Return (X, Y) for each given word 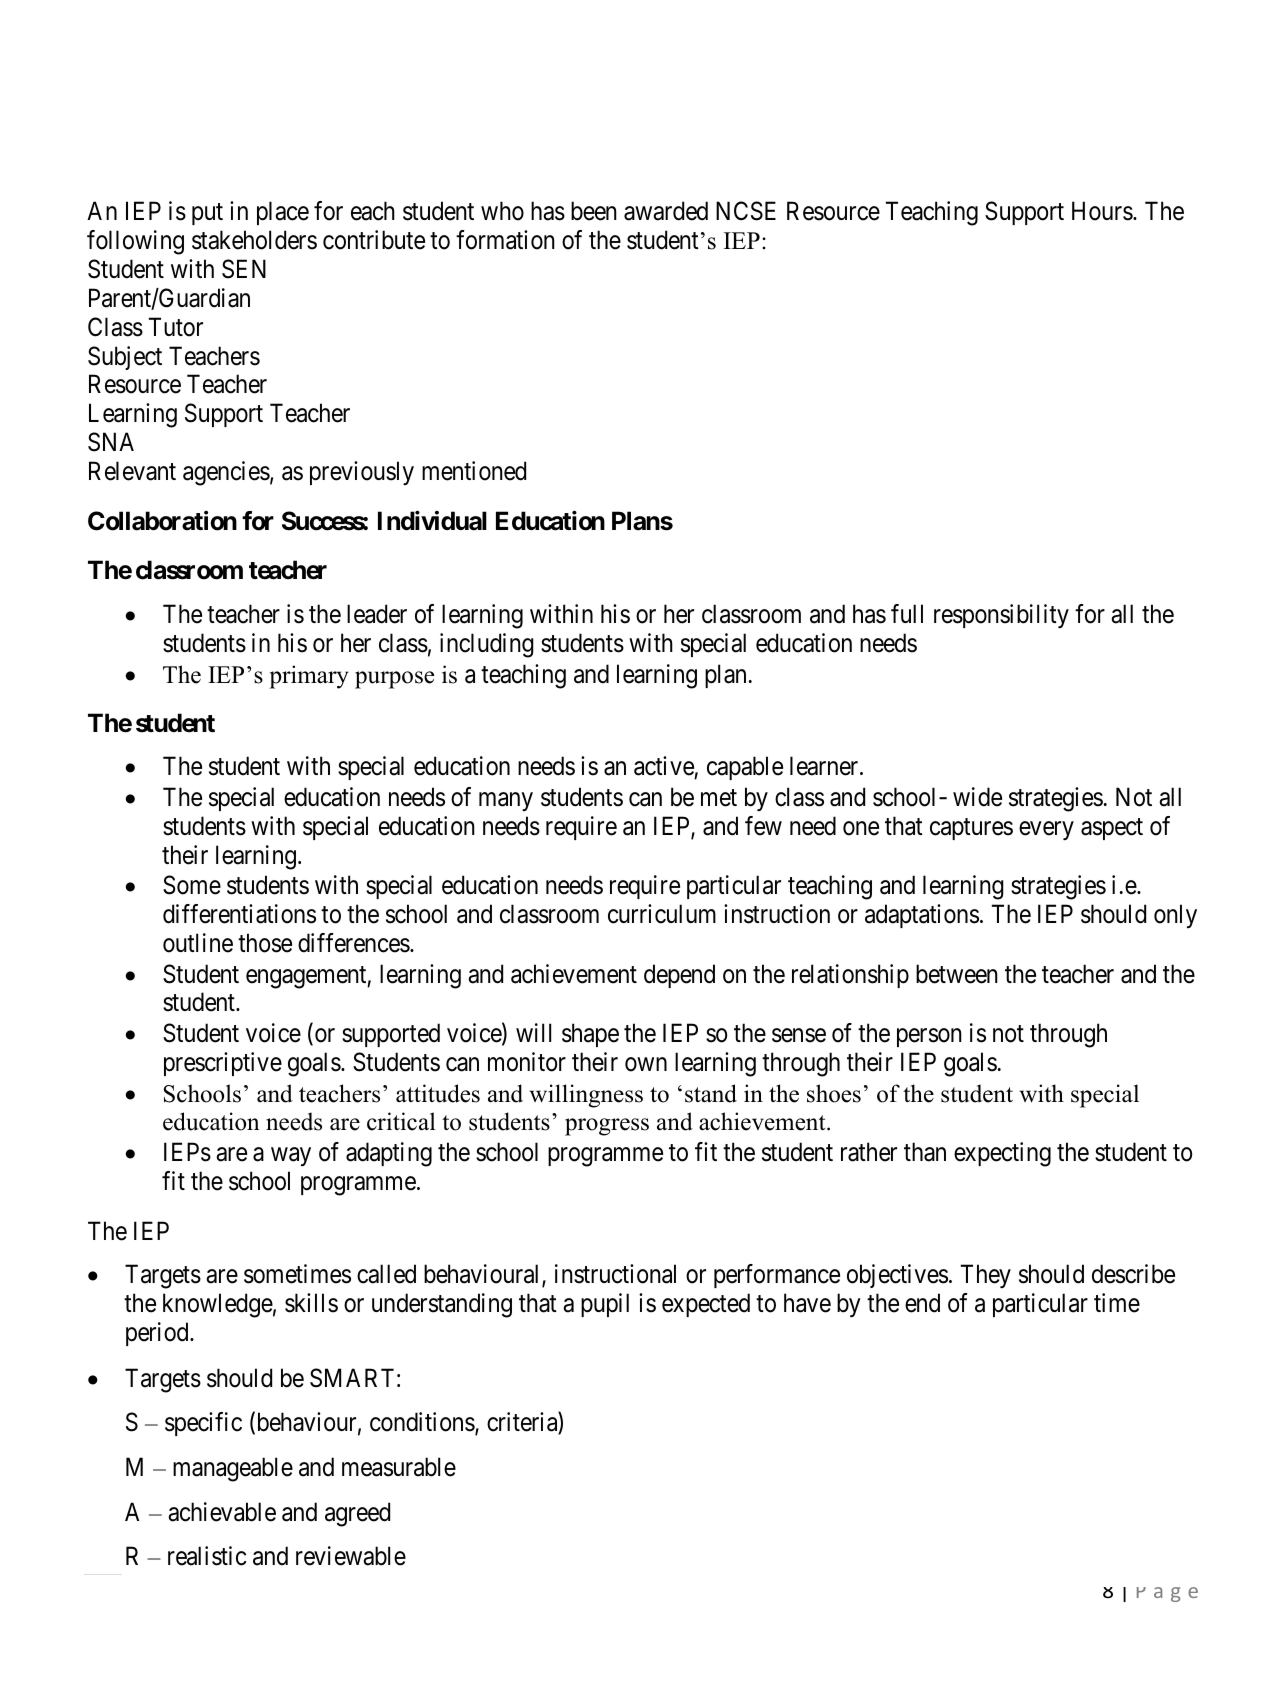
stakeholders (254, 240)
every (1046, 830)
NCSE (746, 211)
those (265, 943)
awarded (666, 211)
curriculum (662, 914)
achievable (222, 1512)
